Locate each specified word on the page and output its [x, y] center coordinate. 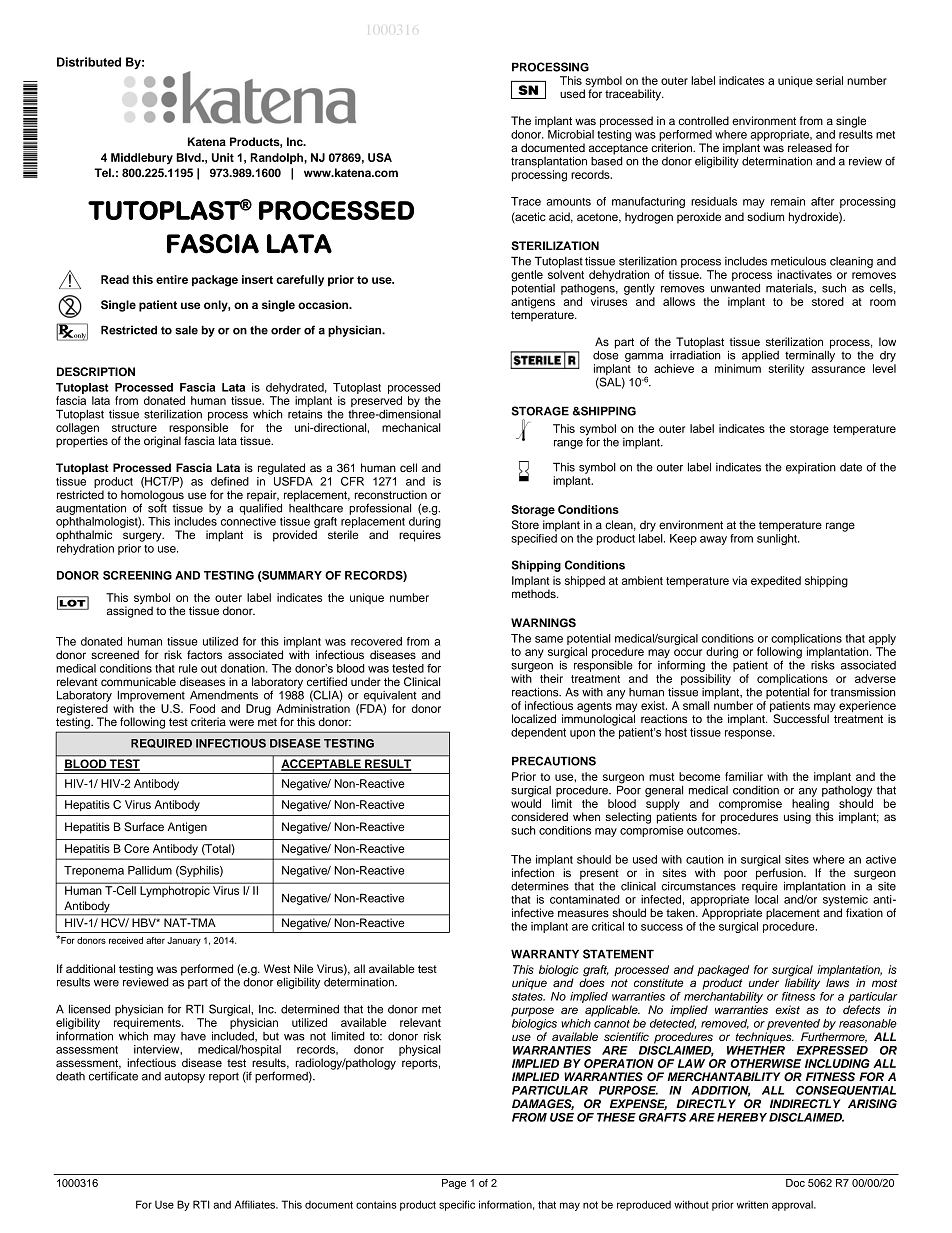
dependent [538, 733]
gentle [527, 276]
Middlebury [142, 159]
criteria [208, 721]
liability [802, 983]
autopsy [184, 1077]
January [184, 941]
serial [829, 80]
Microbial [571, 134]
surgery [143, 537]
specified [534, 538]
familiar [744, 776]
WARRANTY [545, 954]
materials [790, 289]
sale [186, 330]
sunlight [778, 538]
